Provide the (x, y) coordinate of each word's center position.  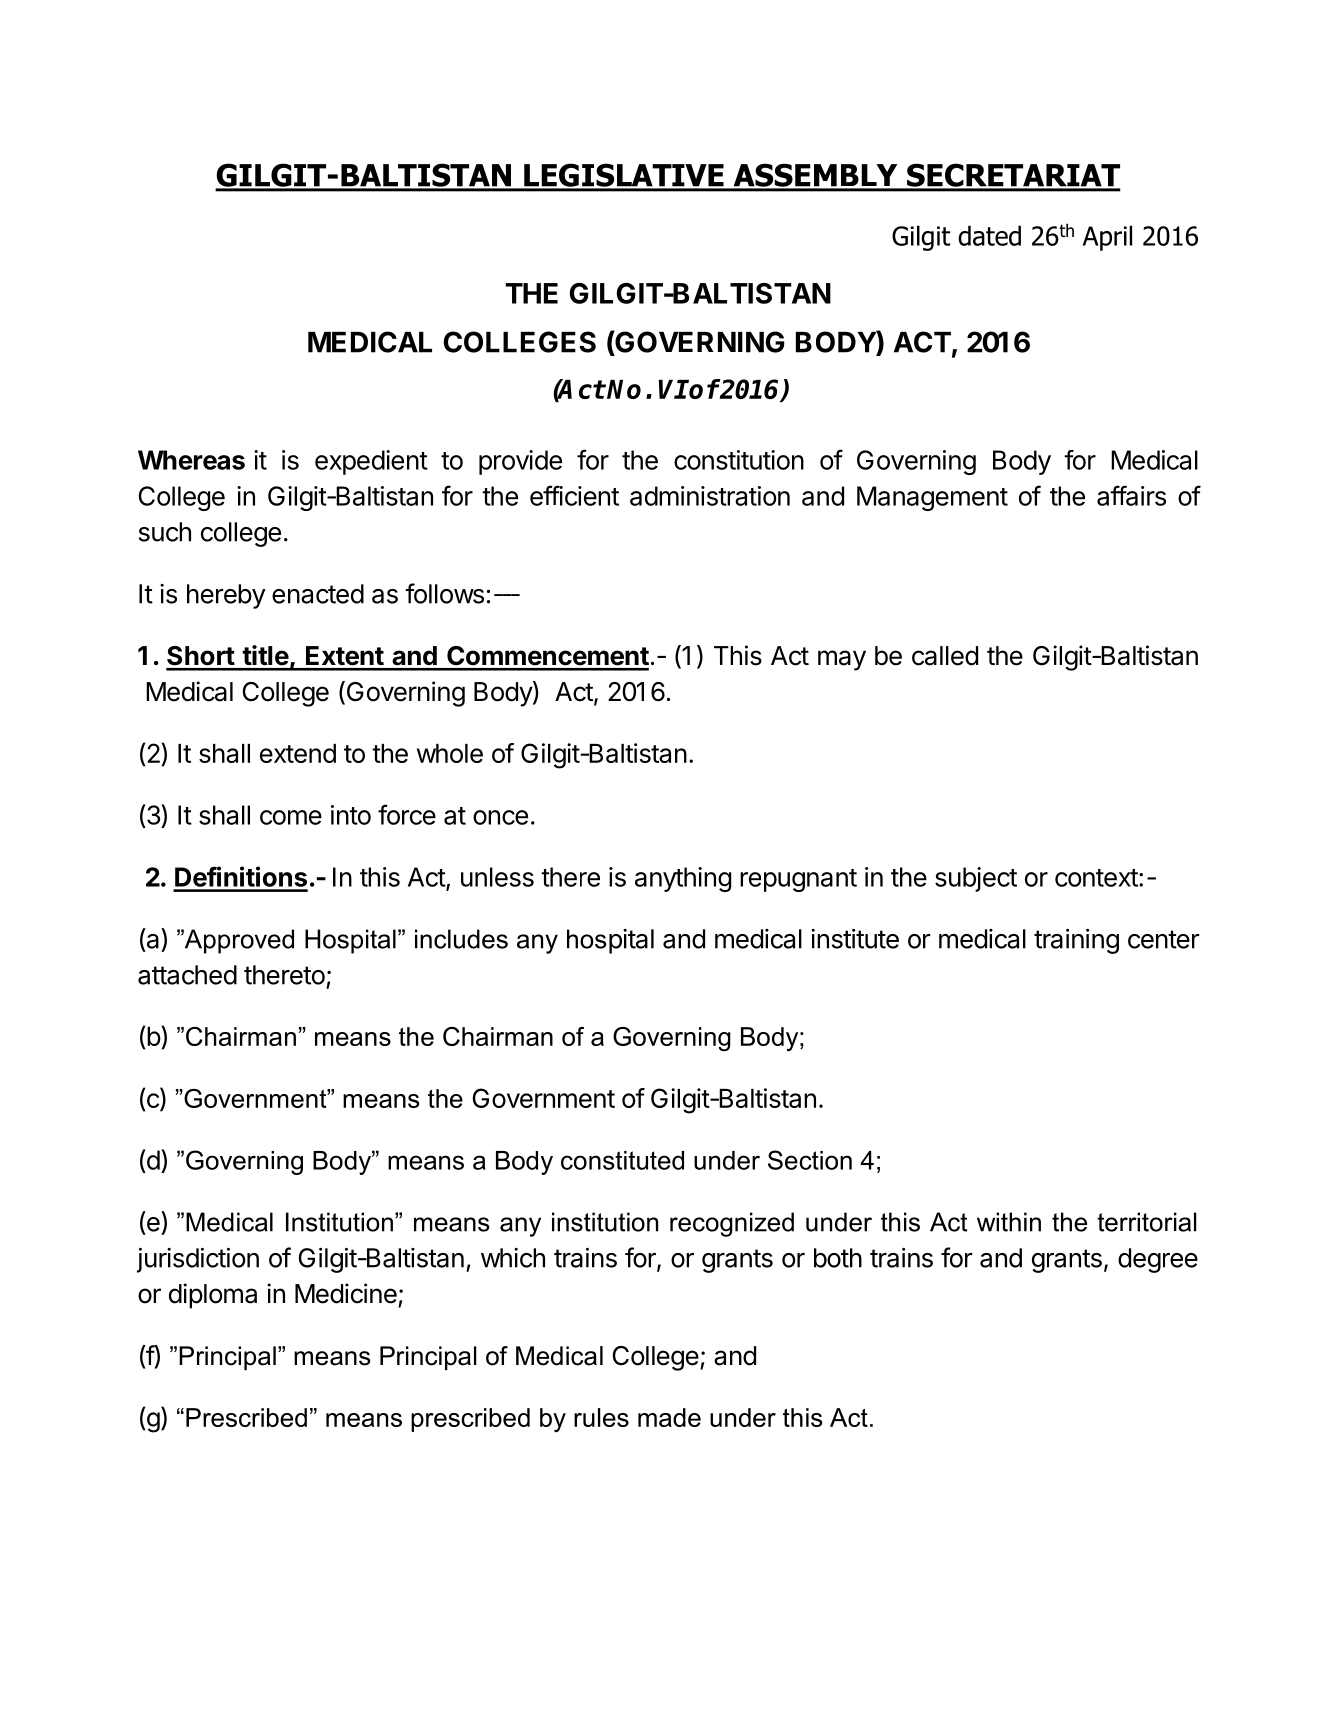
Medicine (346, 1293)
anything (683, 879)
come (291, 817)
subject (976, 879)
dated (989, 235)
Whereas (191, 460)
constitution (739, 460)
